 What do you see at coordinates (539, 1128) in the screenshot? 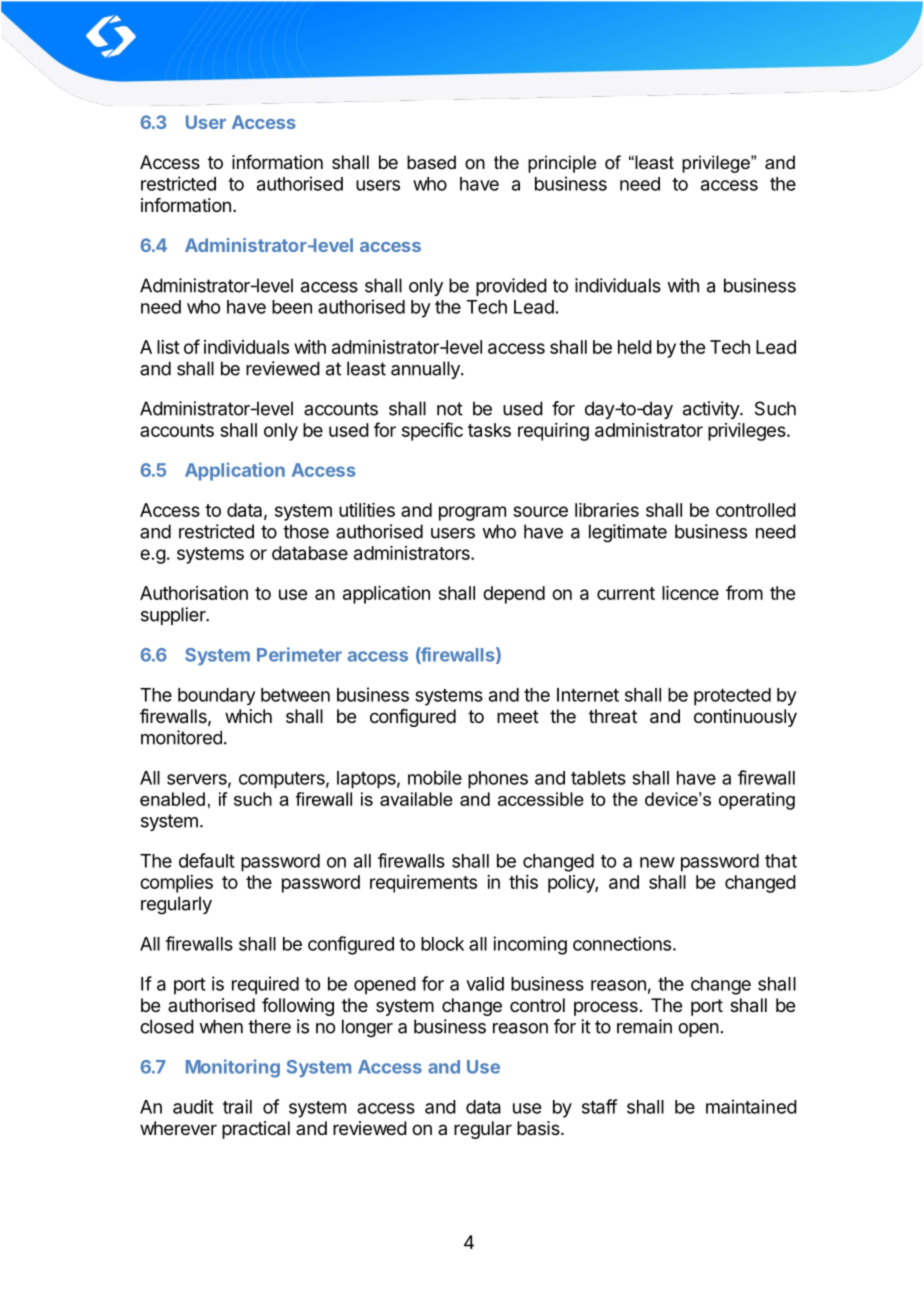
I see `basis` at bounding box center [539, 1128].
